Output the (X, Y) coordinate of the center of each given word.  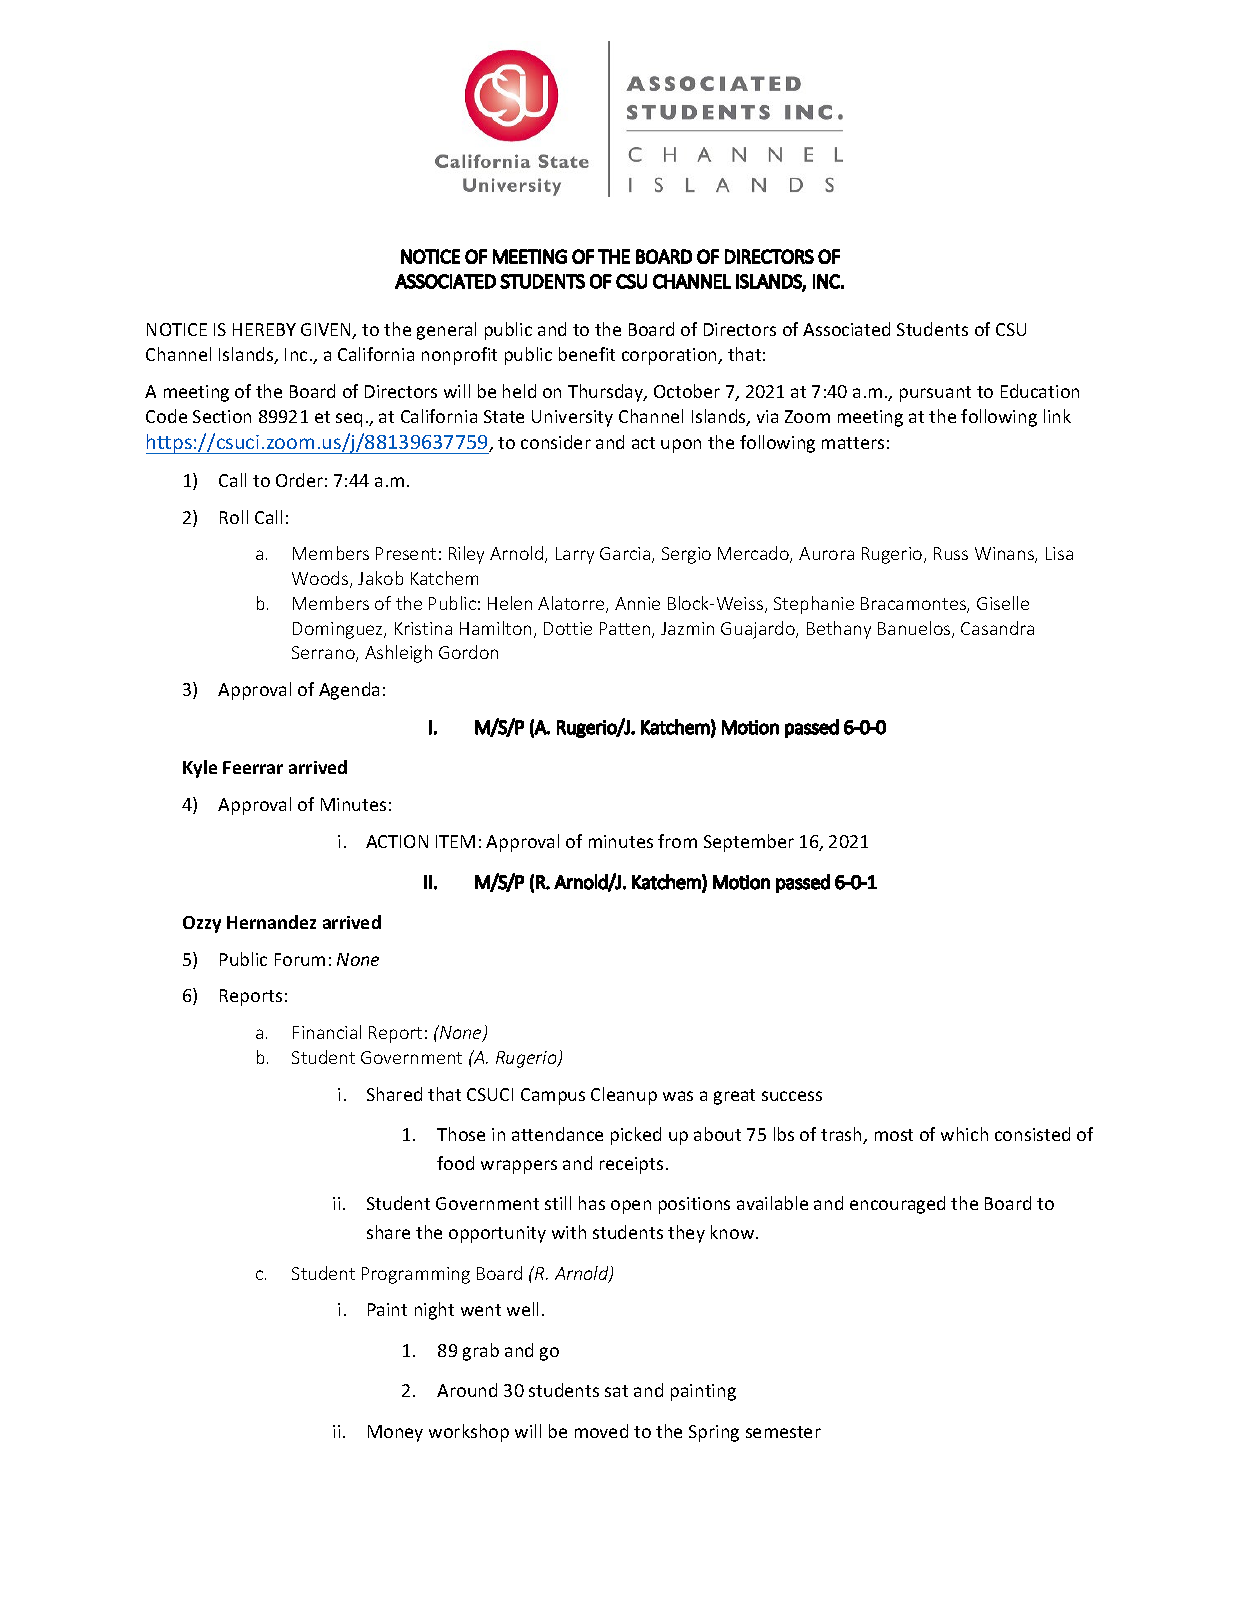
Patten (626, 630)
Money (395, 1433)
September (749, 843)
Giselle (1003, 603)
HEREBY (264, 329)
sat (616, 1391)
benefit (587, 354)
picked (636, 1136)
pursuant (935, 394)
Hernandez (271, 922)
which (964, 1134)
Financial (327, 1032)
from (677, 841)
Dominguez (339, 630)
